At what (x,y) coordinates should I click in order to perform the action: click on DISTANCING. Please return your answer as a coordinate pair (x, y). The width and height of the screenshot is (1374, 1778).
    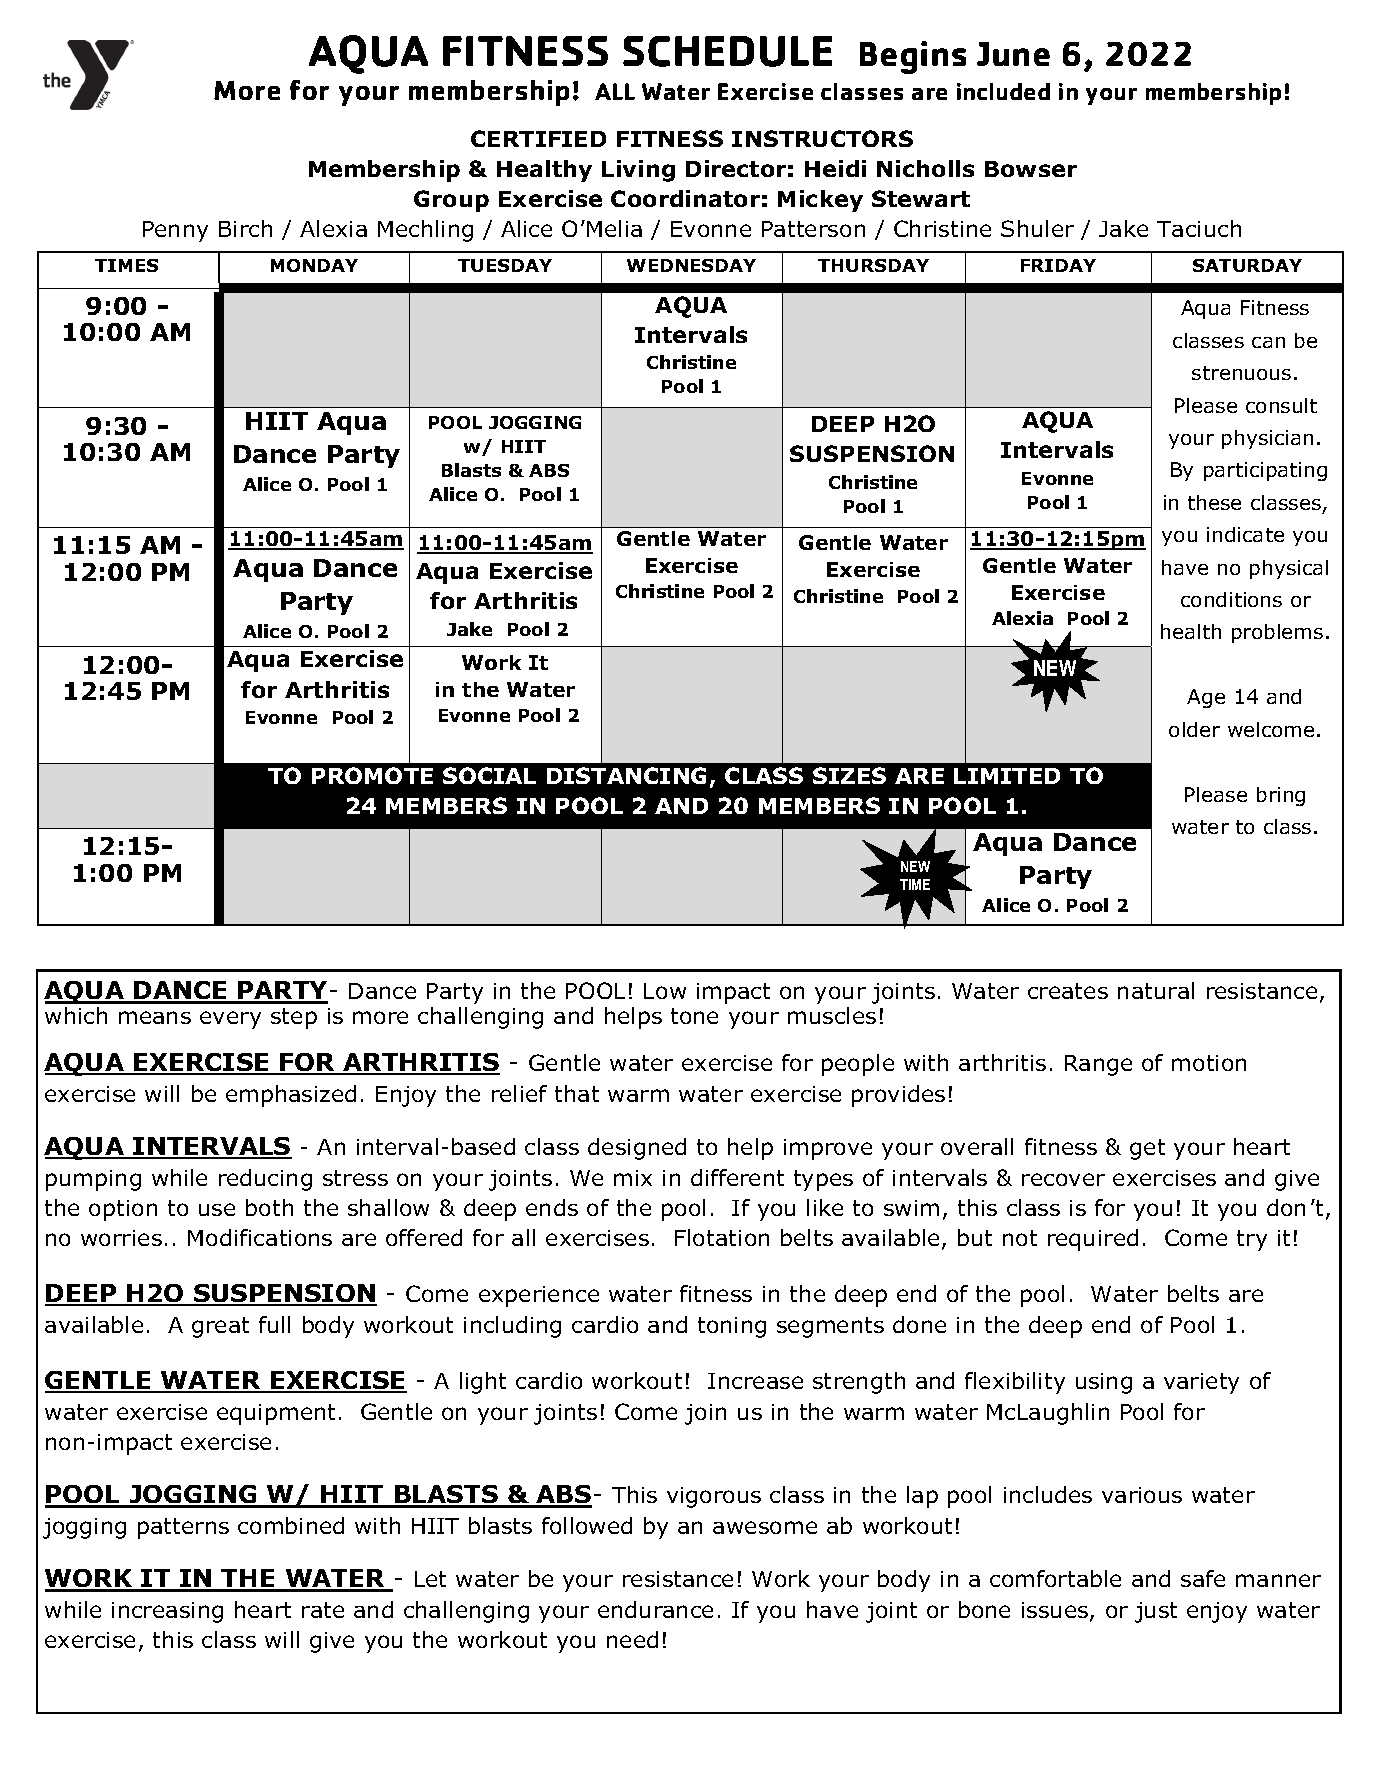
    Looking at the image, I should click on (626, 775).
